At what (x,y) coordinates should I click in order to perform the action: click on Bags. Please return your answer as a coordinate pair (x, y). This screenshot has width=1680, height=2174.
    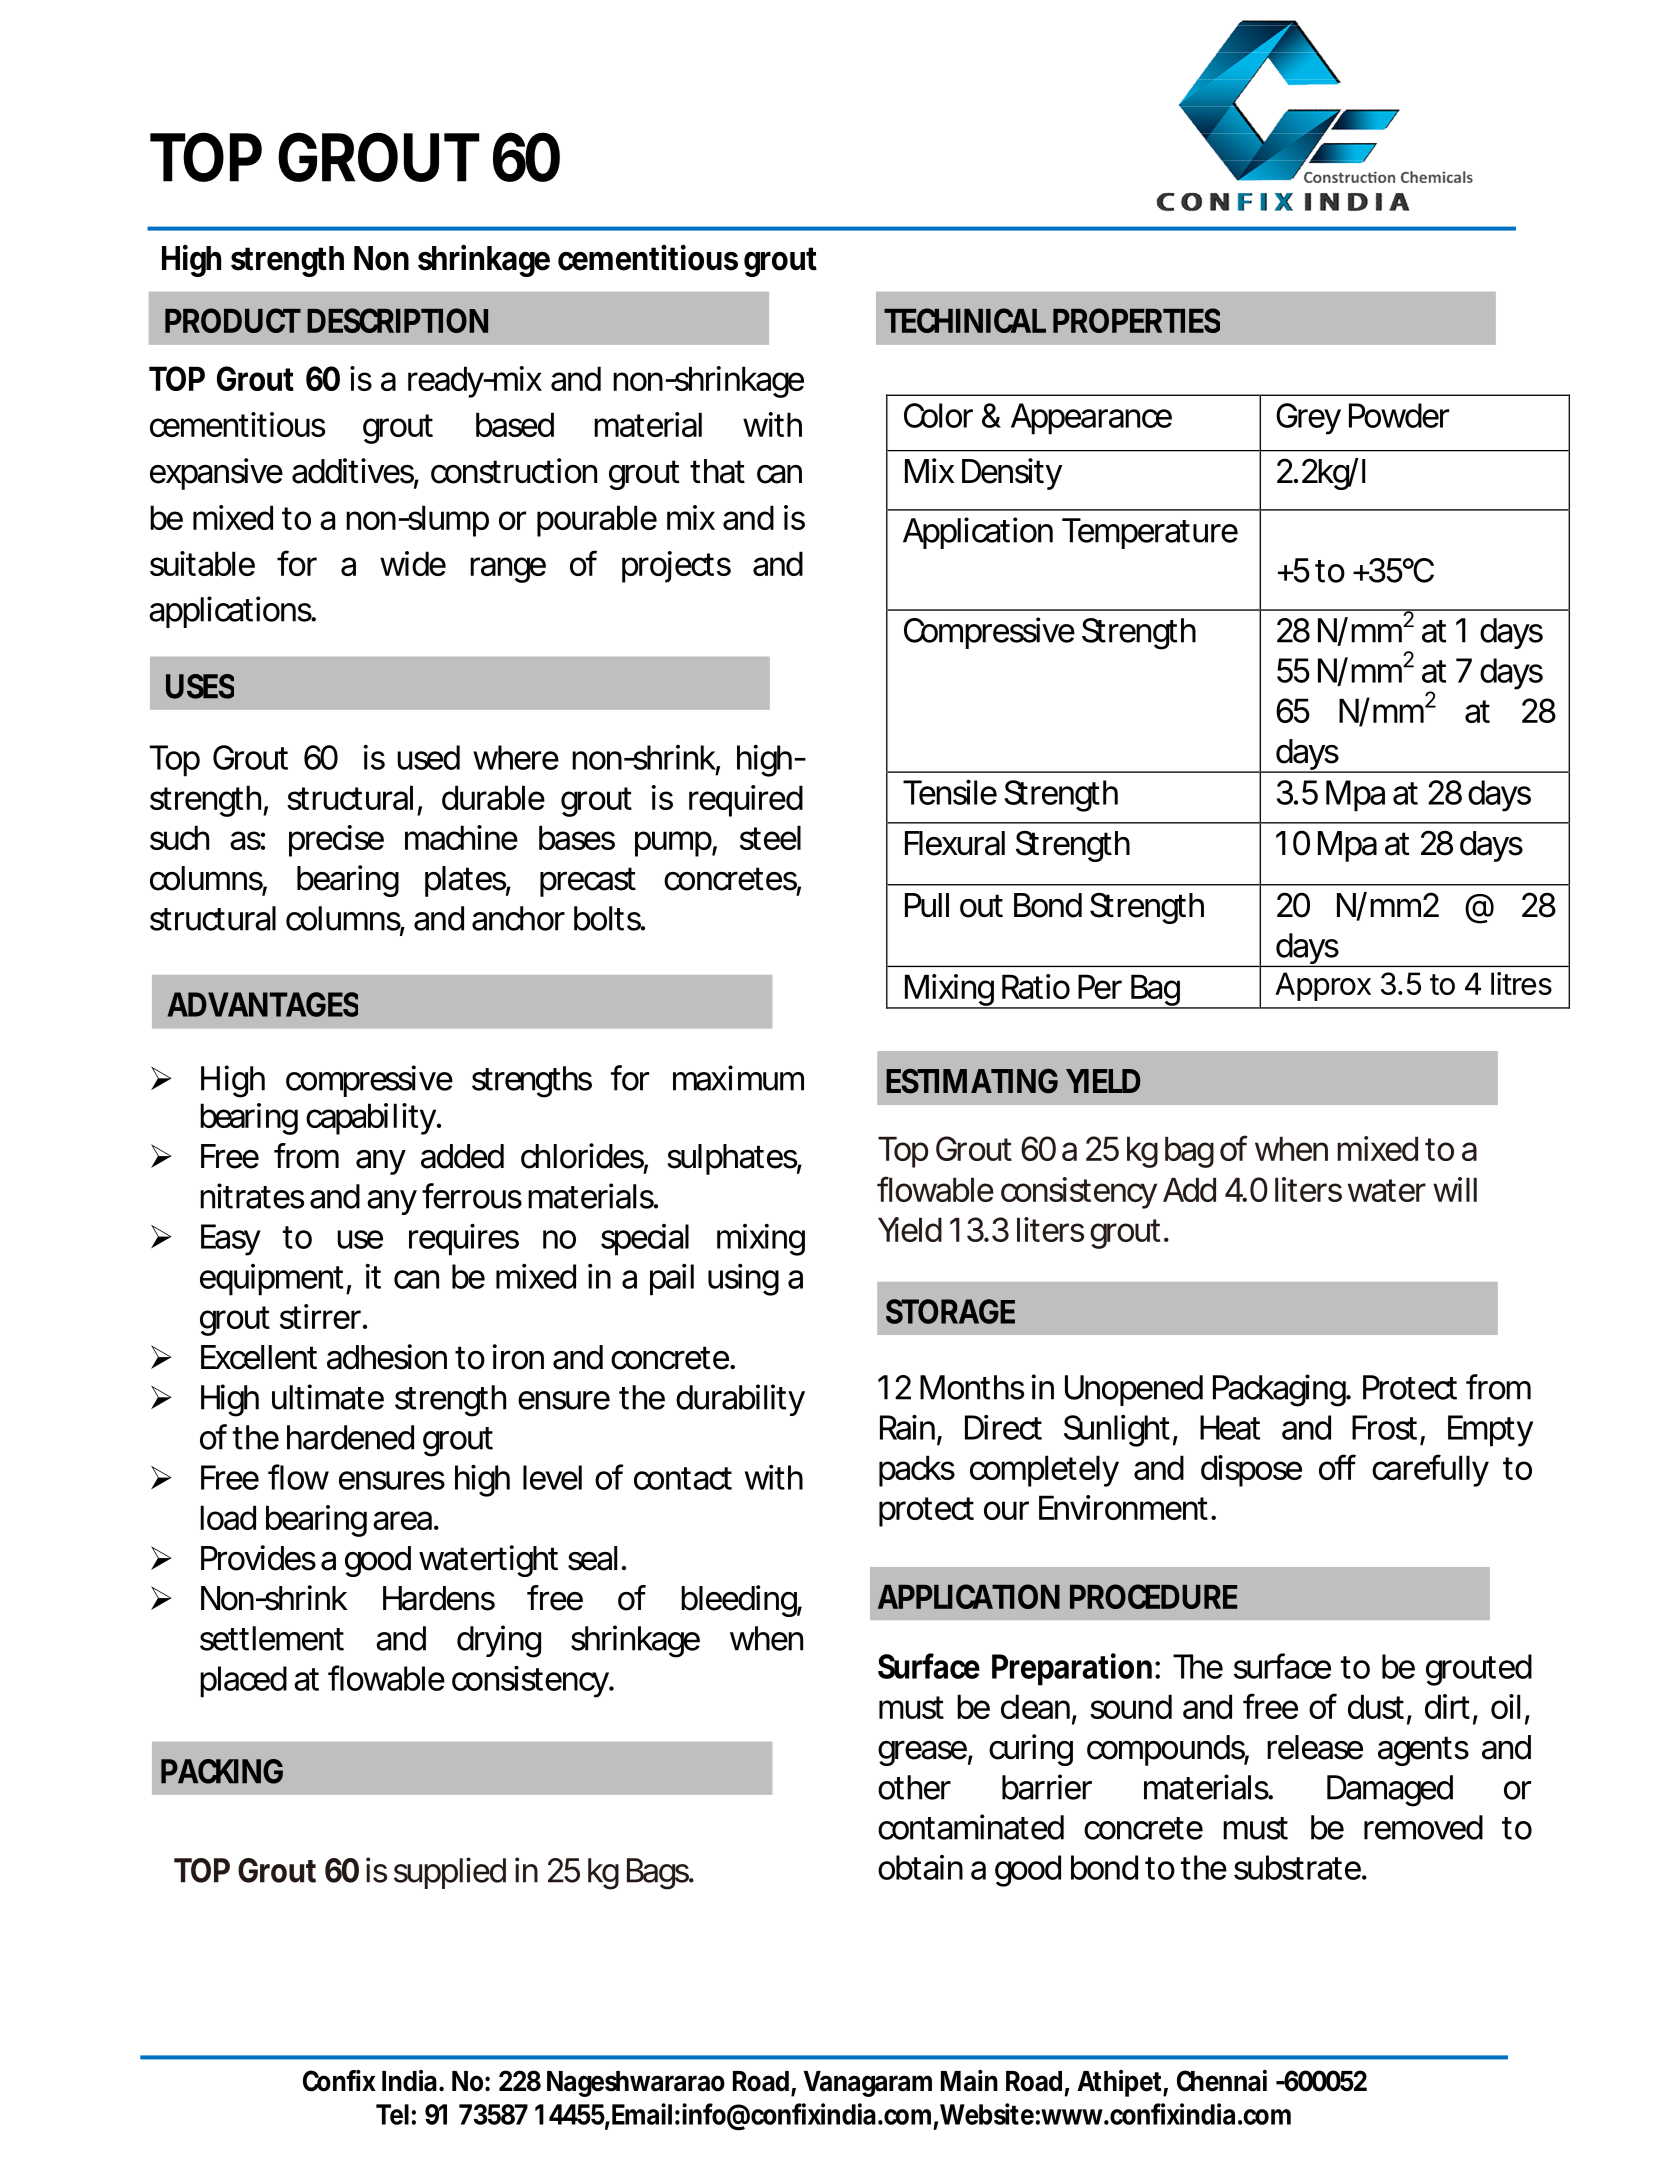
    Looking at the image, I should click on (658, 1874).
